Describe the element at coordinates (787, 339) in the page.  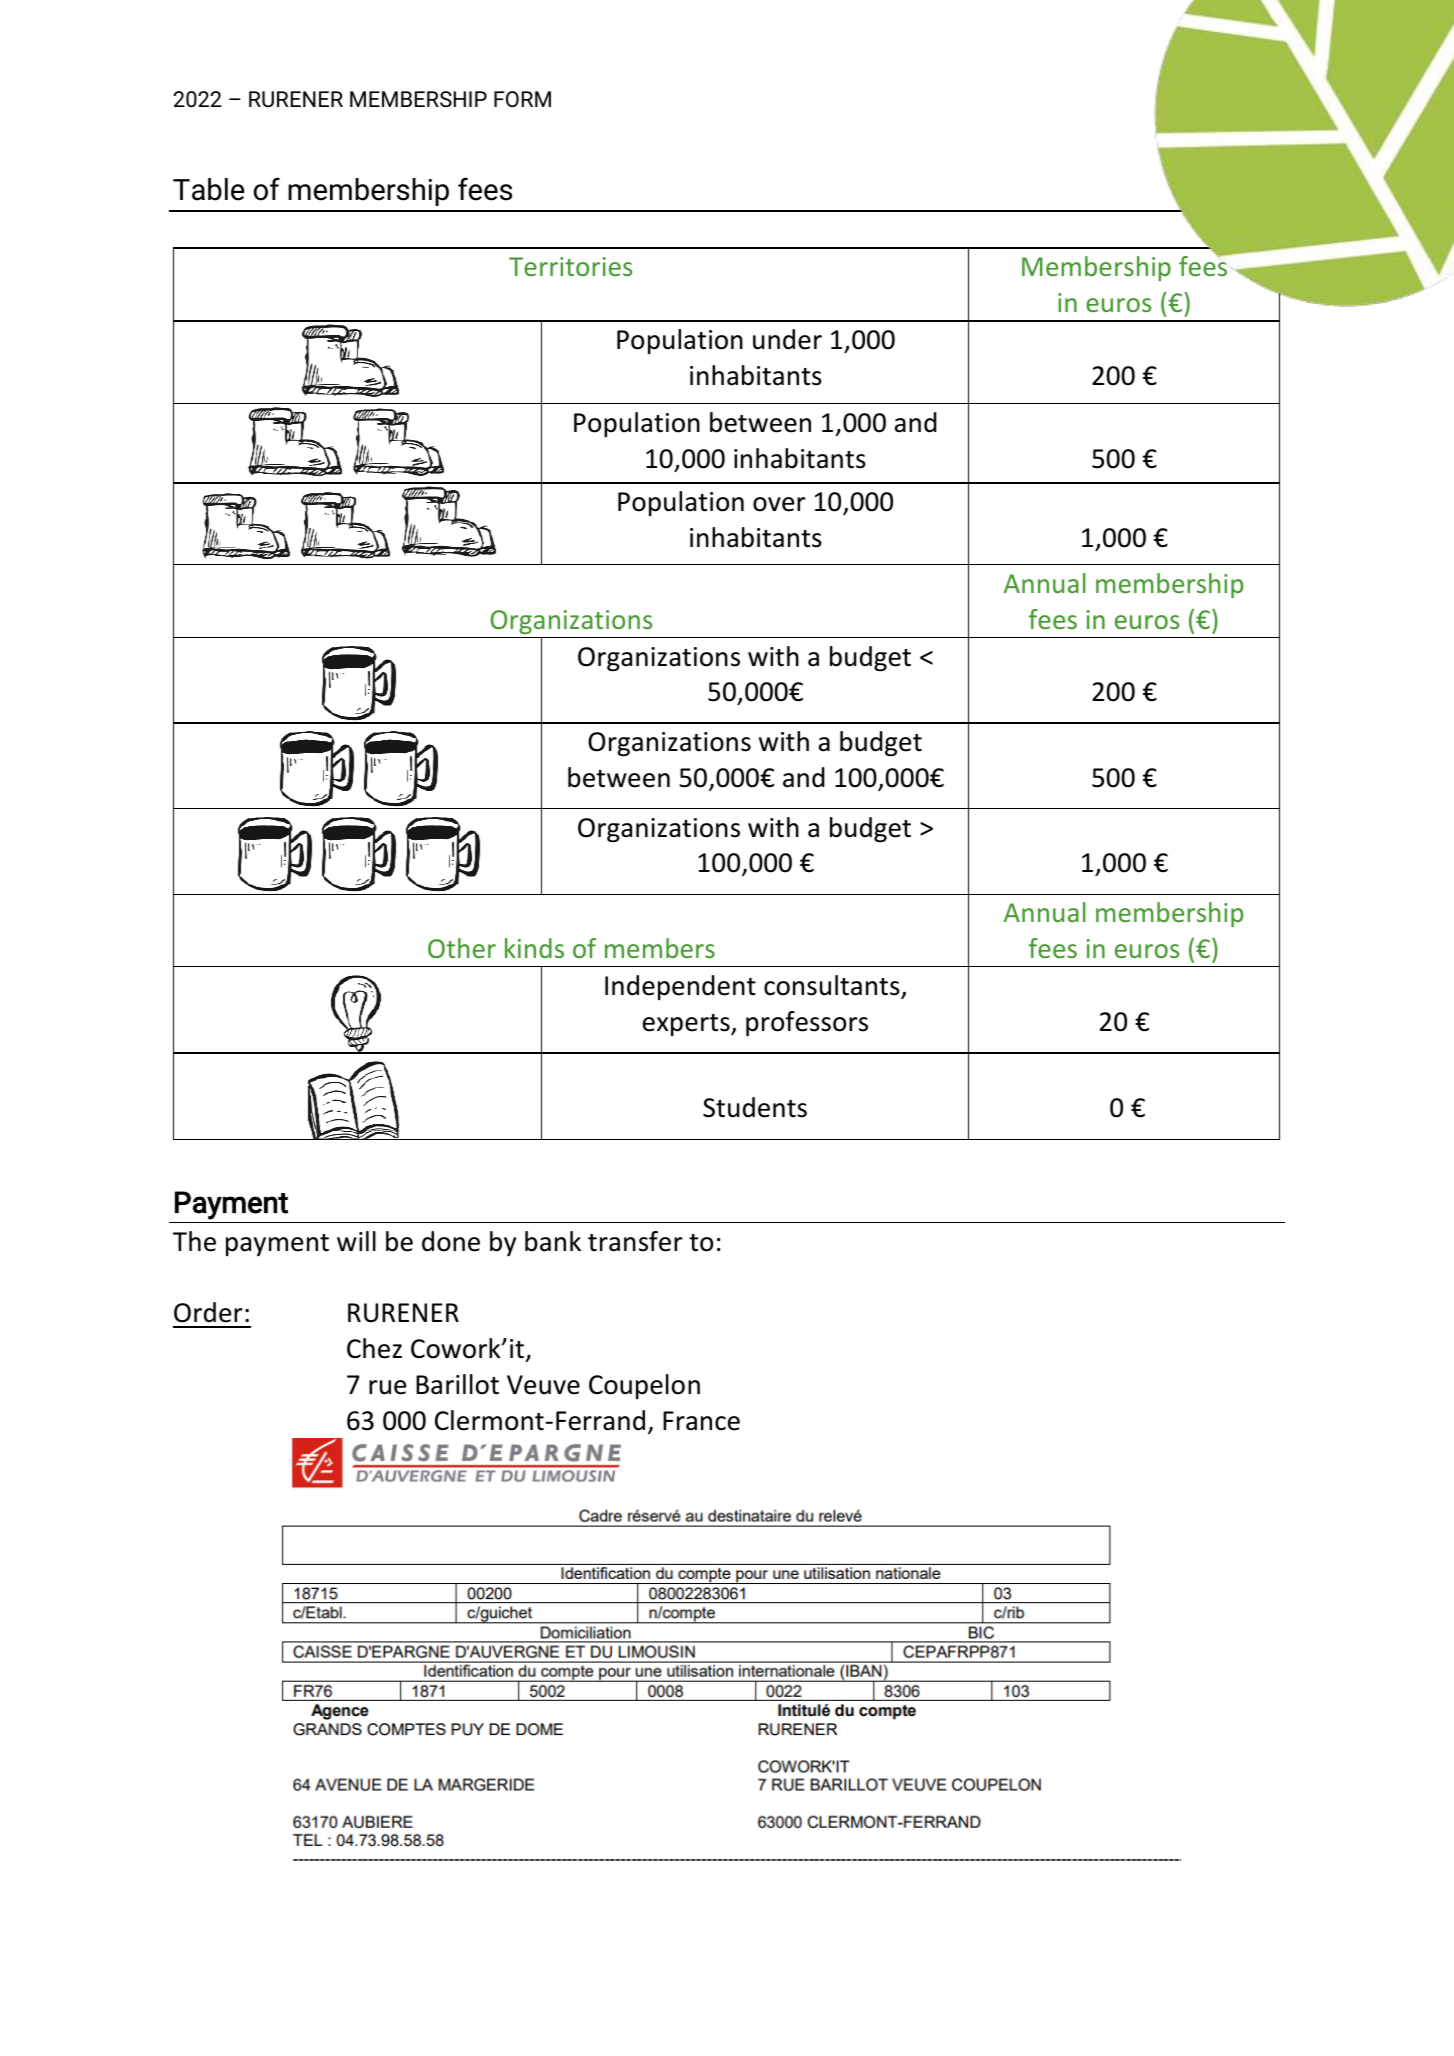
I see `under` at that location.
